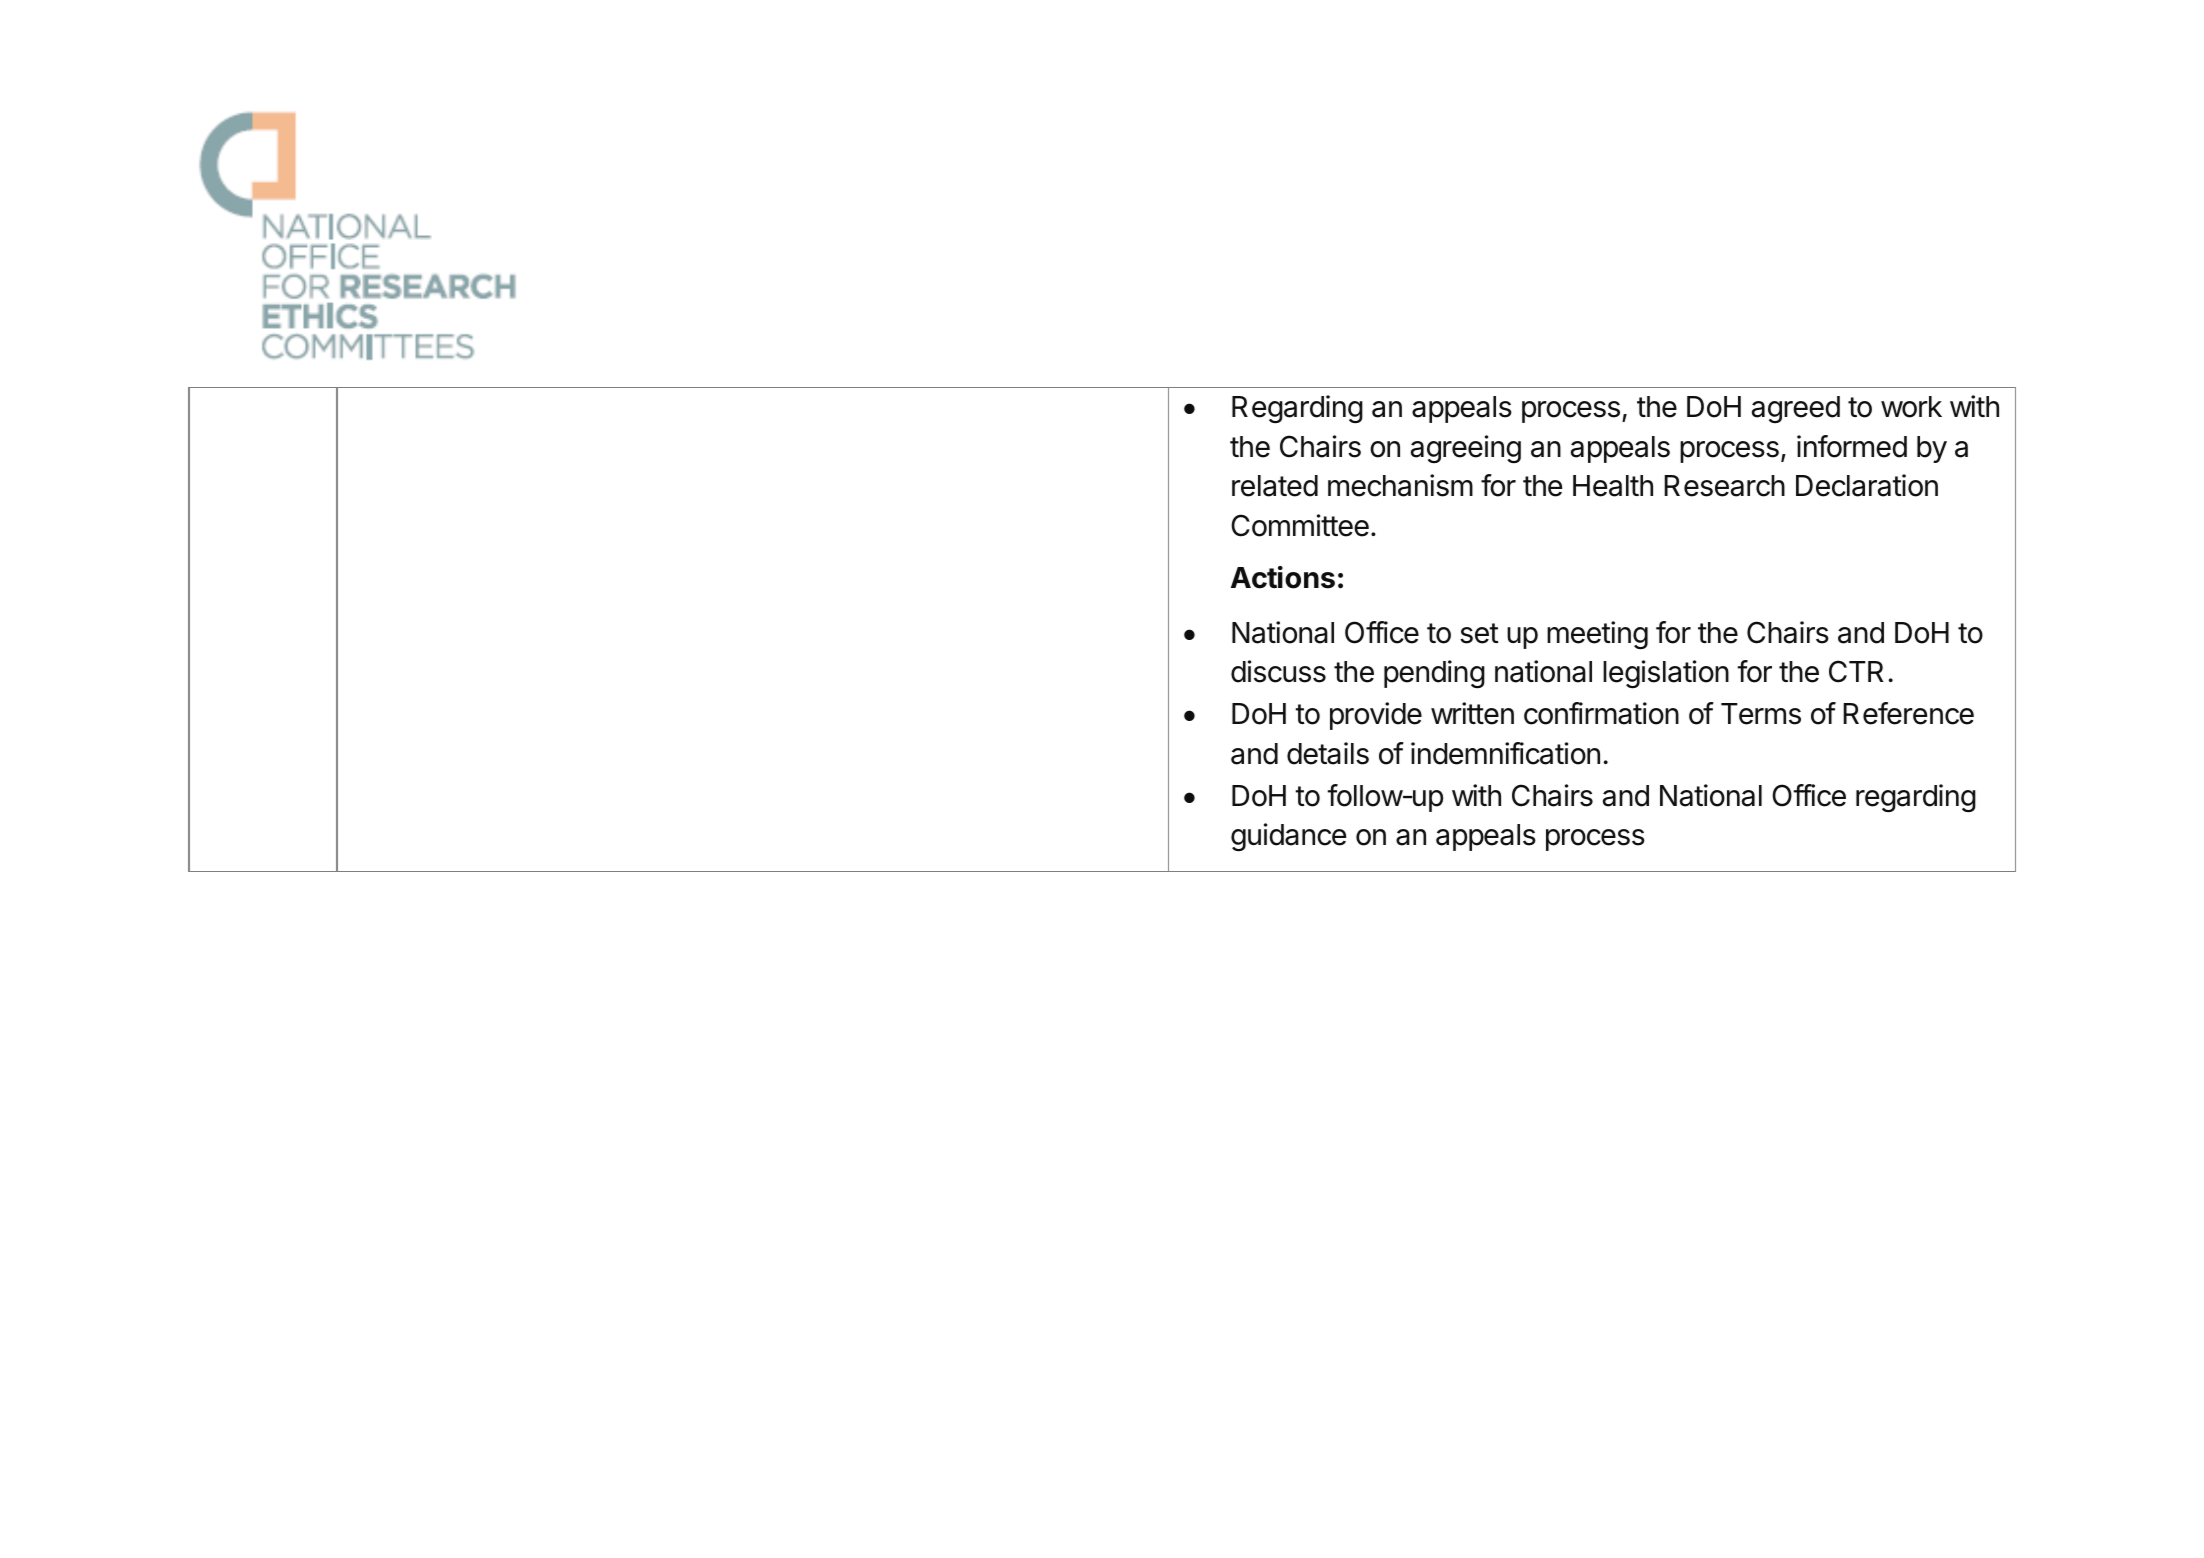 The height and width of the page is (1558, 2204). What do you see at coordinates (1376, 716) in the page?
I see `provide` at bounding box center [1376, 716].
